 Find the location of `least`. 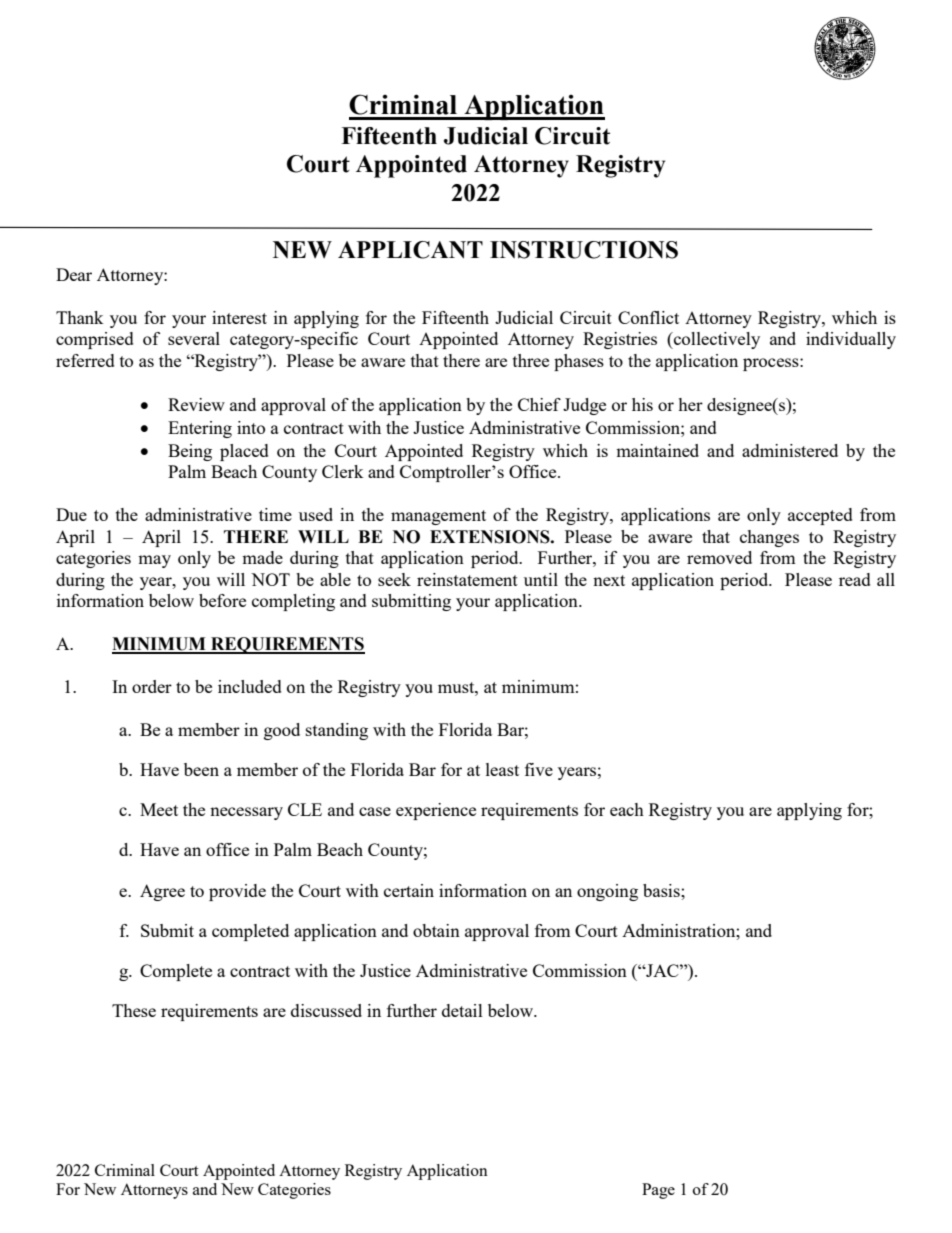

least is located at coordinates (502, 769).
